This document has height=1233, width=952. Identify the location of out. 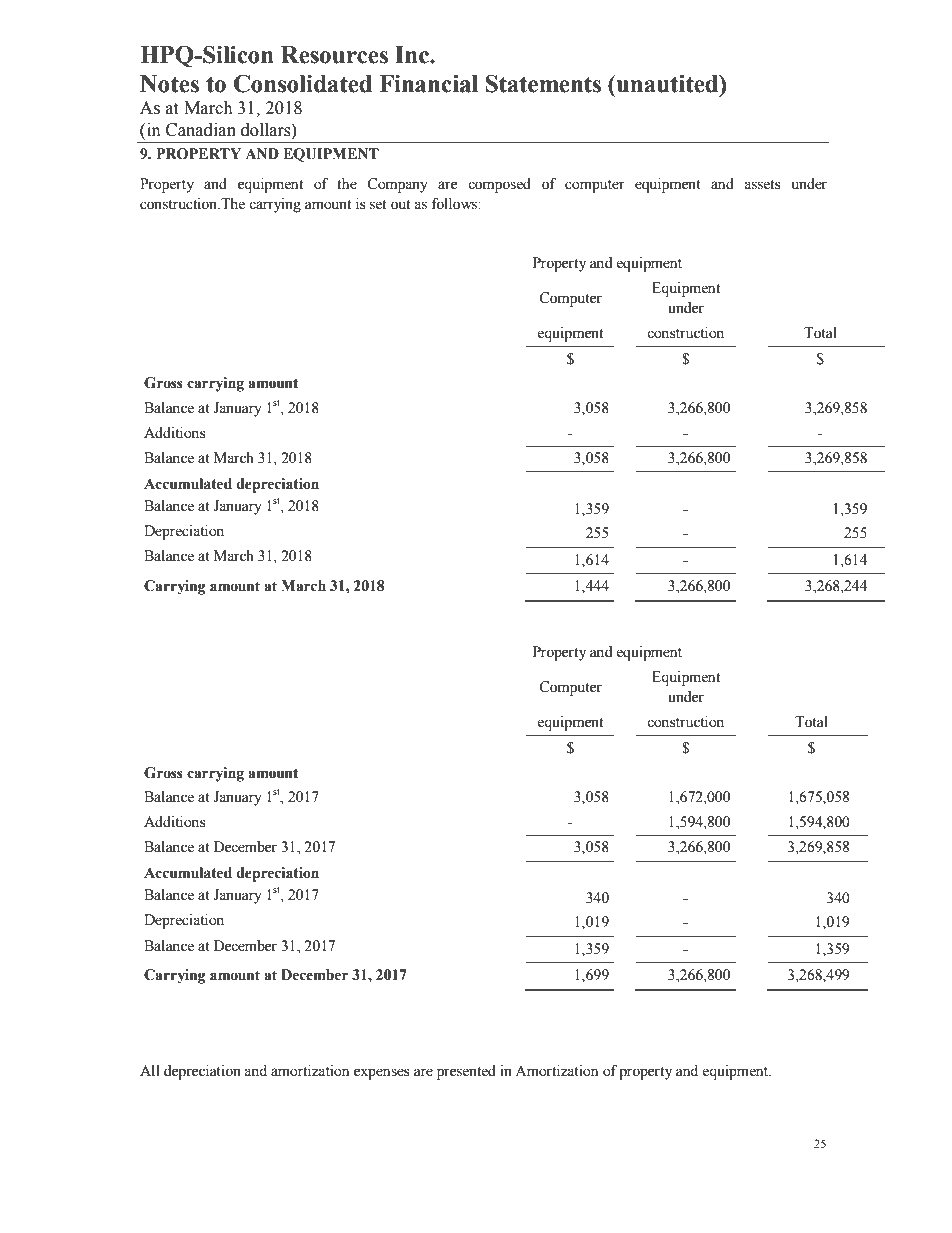
(400, 205).
